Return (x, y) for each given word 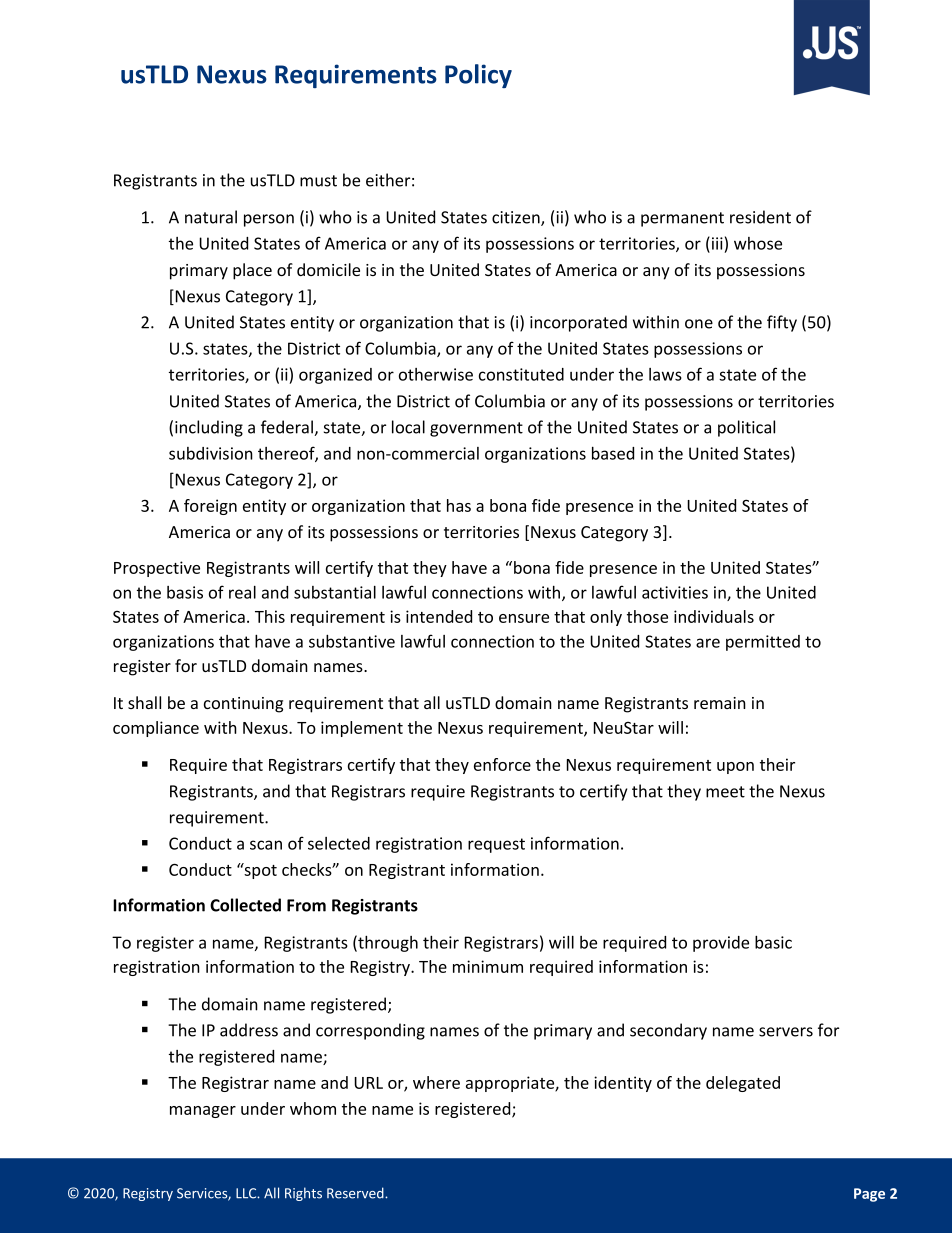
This (270, 616)
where (436, 1082)
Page (869, 1195)
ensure (524, 618)
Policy (478, 76)
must (318, 181)
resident (760, 217)
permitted (763, 643)
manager (203, 1112)
